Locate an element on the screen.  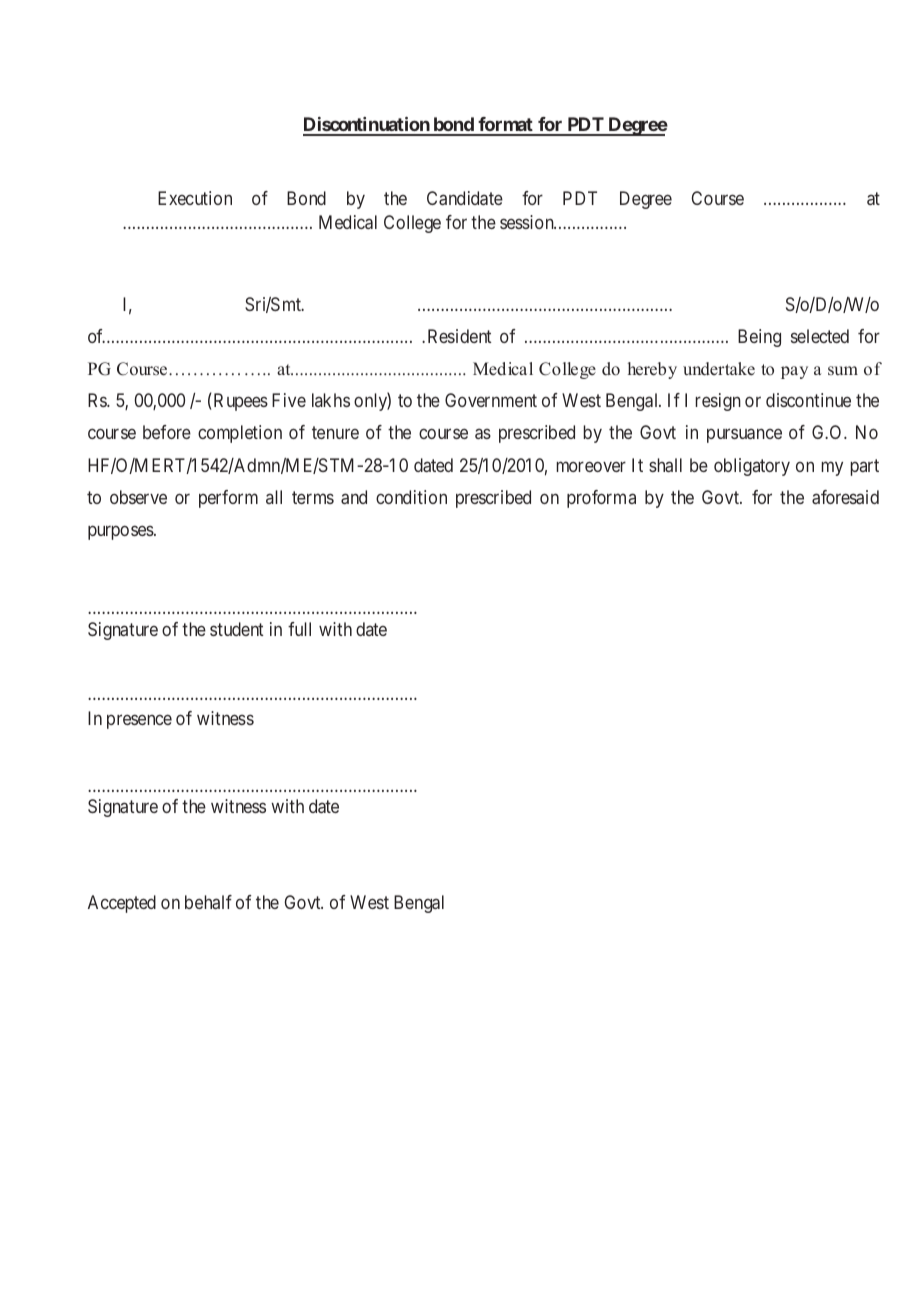
full is located at coordinates (299, 629).
